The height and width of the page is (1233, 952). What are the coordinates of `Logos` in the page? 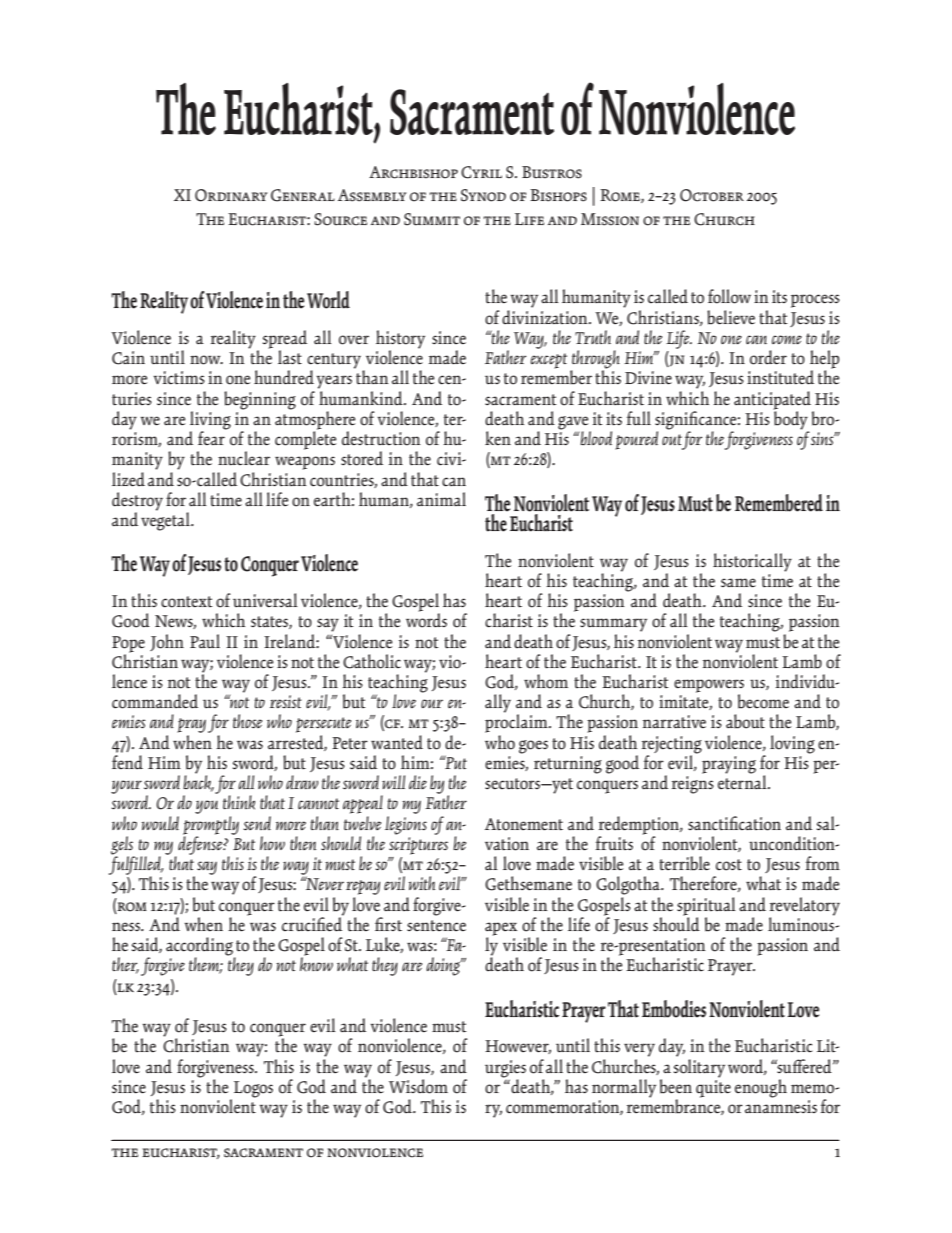 It's located at (253, 1089).
